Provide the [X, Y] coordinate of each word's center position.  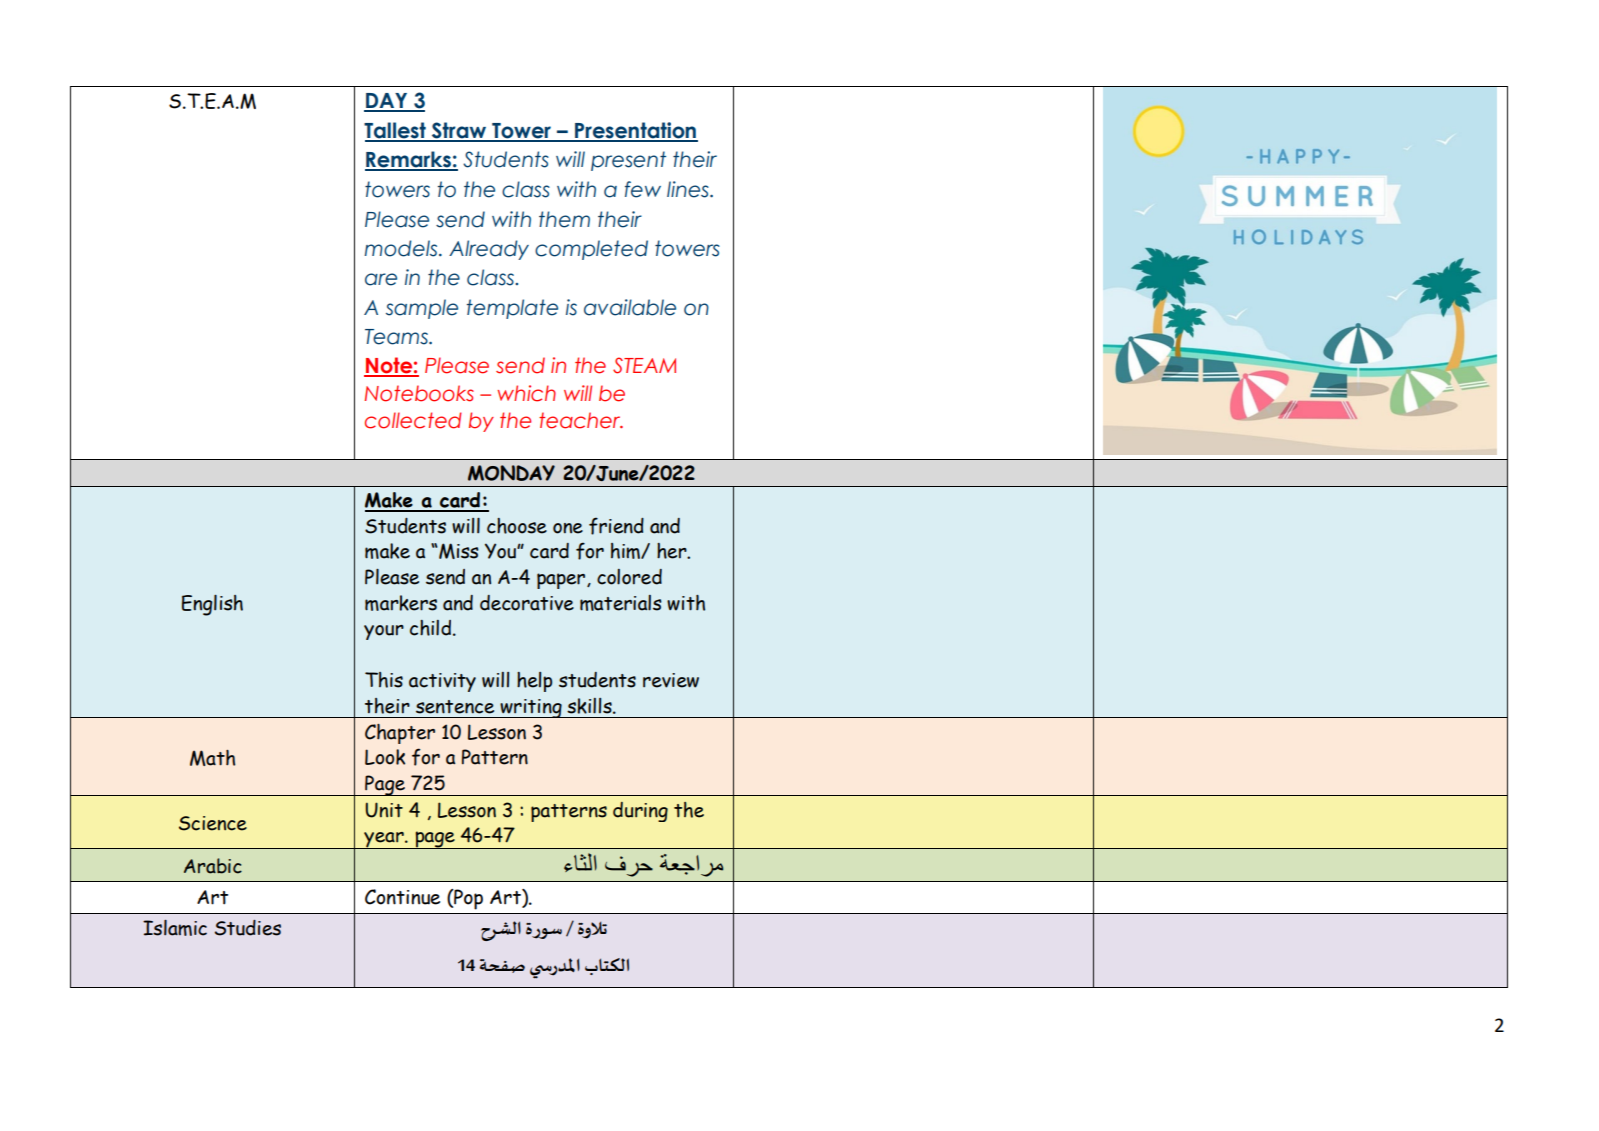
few [643, 189]
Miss [458, 551]
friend [616, 526]
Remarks [409, 160]
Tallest [396, 131]
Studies [248, 928]
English [212, 605]
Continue [402, 897]
